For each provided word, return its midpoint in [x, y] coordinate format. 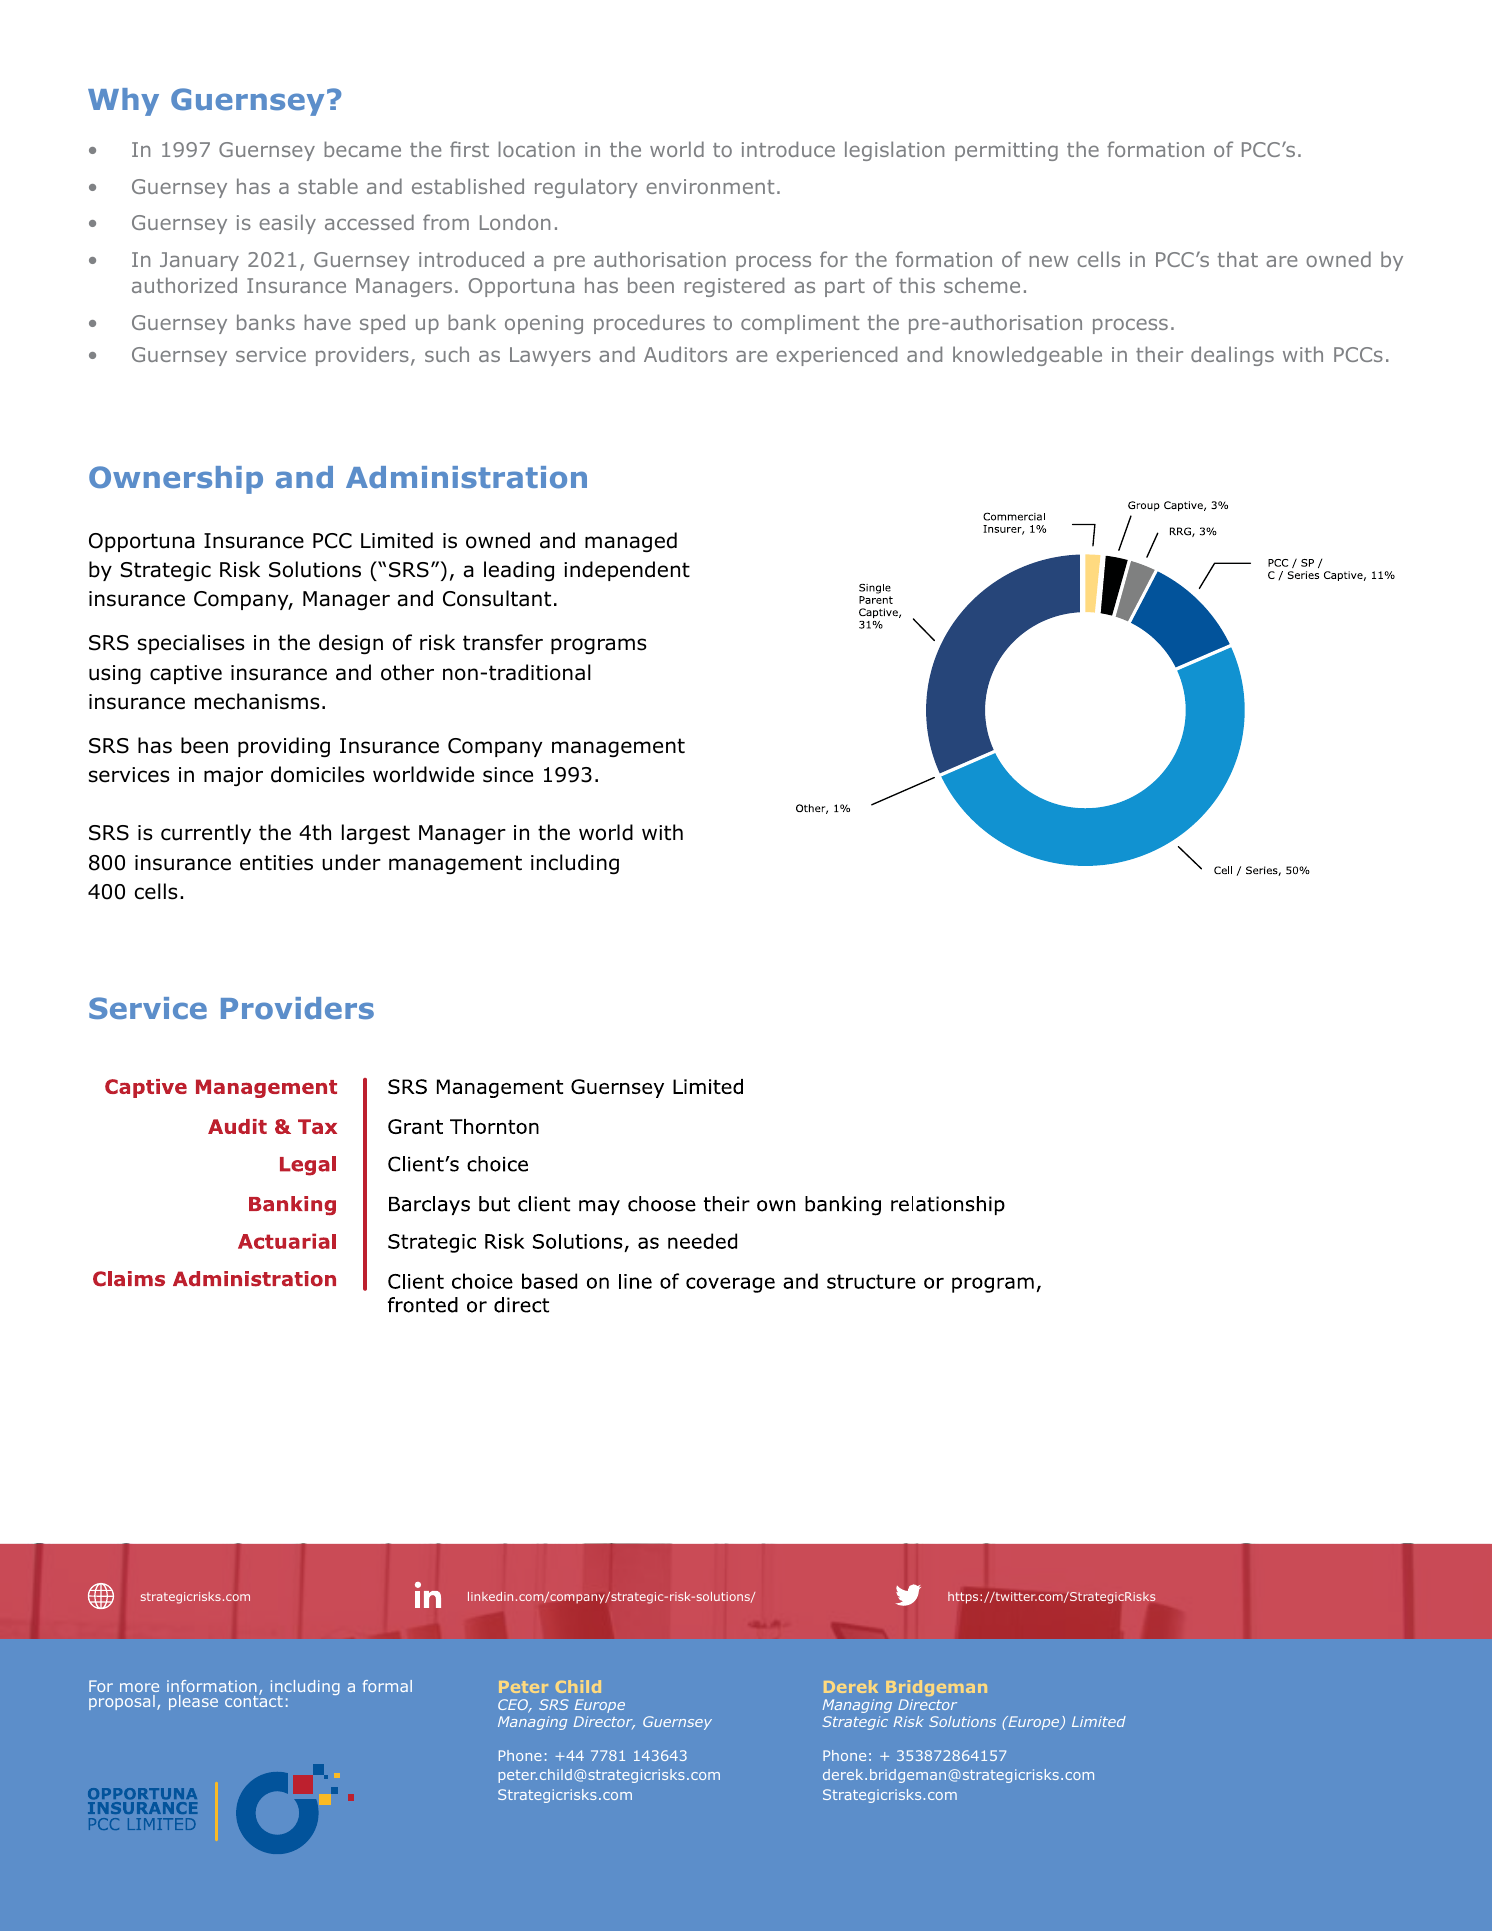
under [351, 862]
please [193, 1702]
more [139, 1687]
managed [631, 542]
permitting [1006, 151]
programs [599, 646]
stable [328, 186]
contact [254, 1700]
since [508, 775]
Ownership [176, 480]
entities [276, 863]
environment [710, 186]
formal [387, 1686]
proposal [122, 1702]
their [1159, 354]
